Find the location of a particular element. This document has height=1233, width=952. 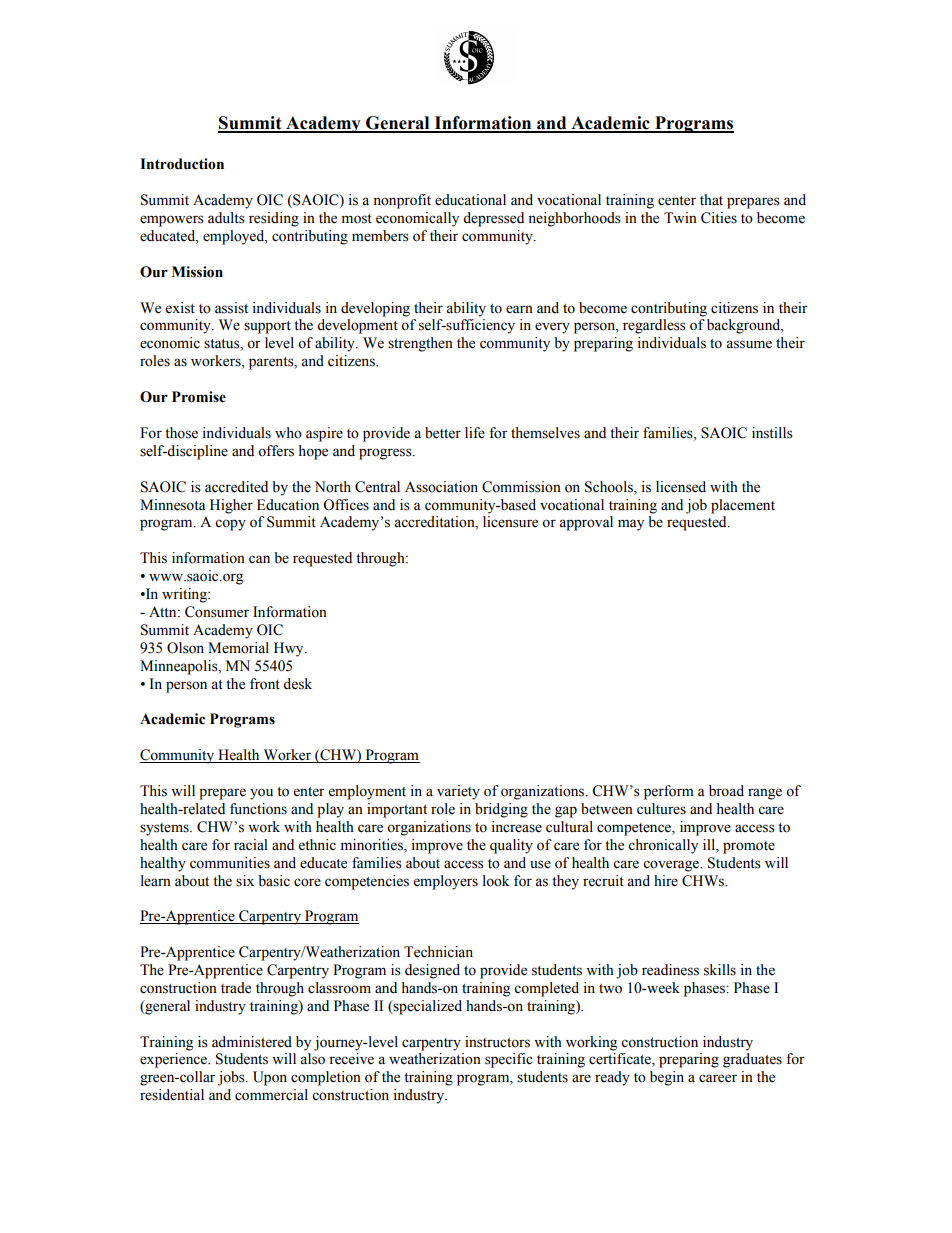

licensure is located at coordinates (510, 522).
